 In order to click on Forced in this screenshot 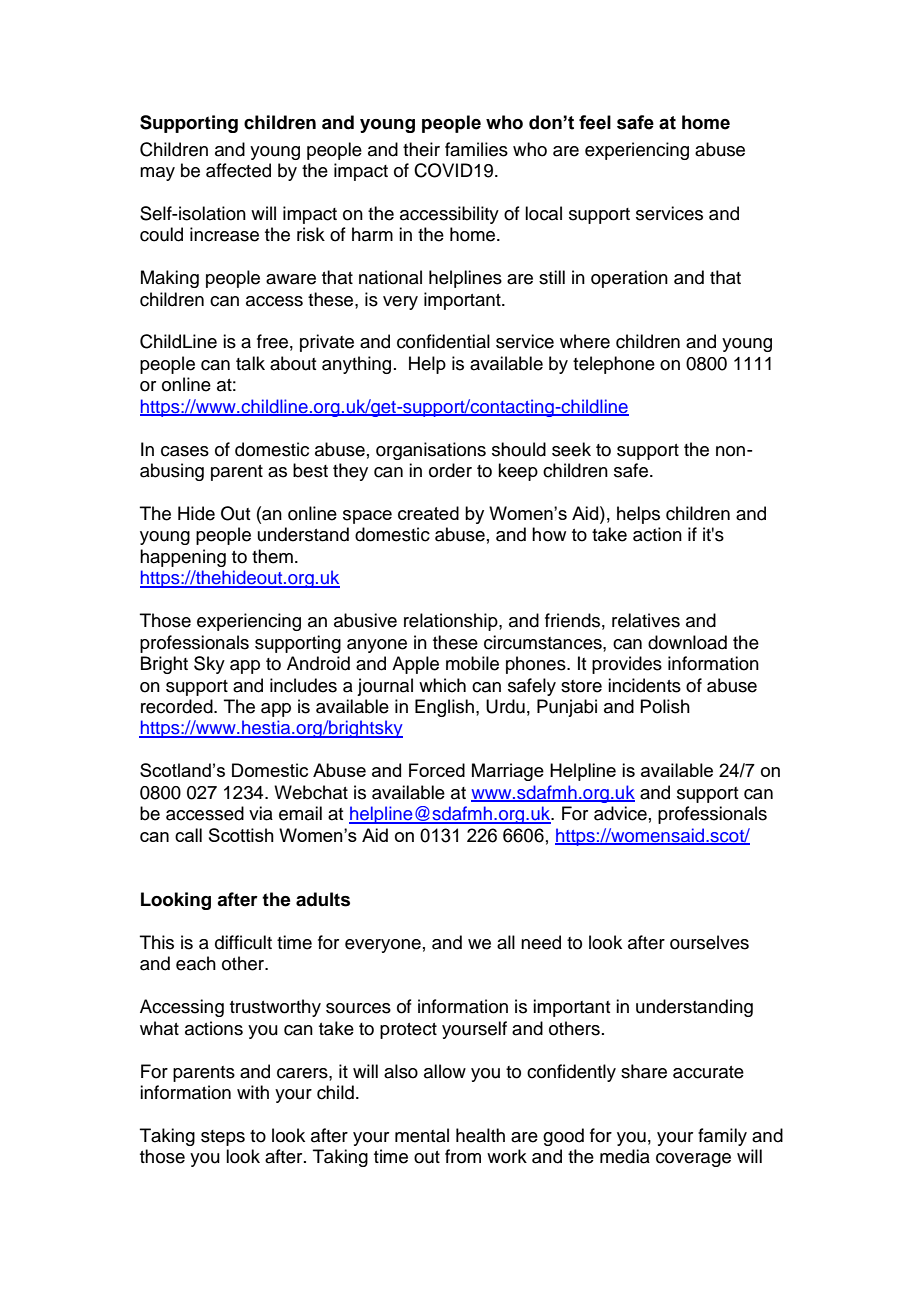, I will do `click(437, 770)`.
